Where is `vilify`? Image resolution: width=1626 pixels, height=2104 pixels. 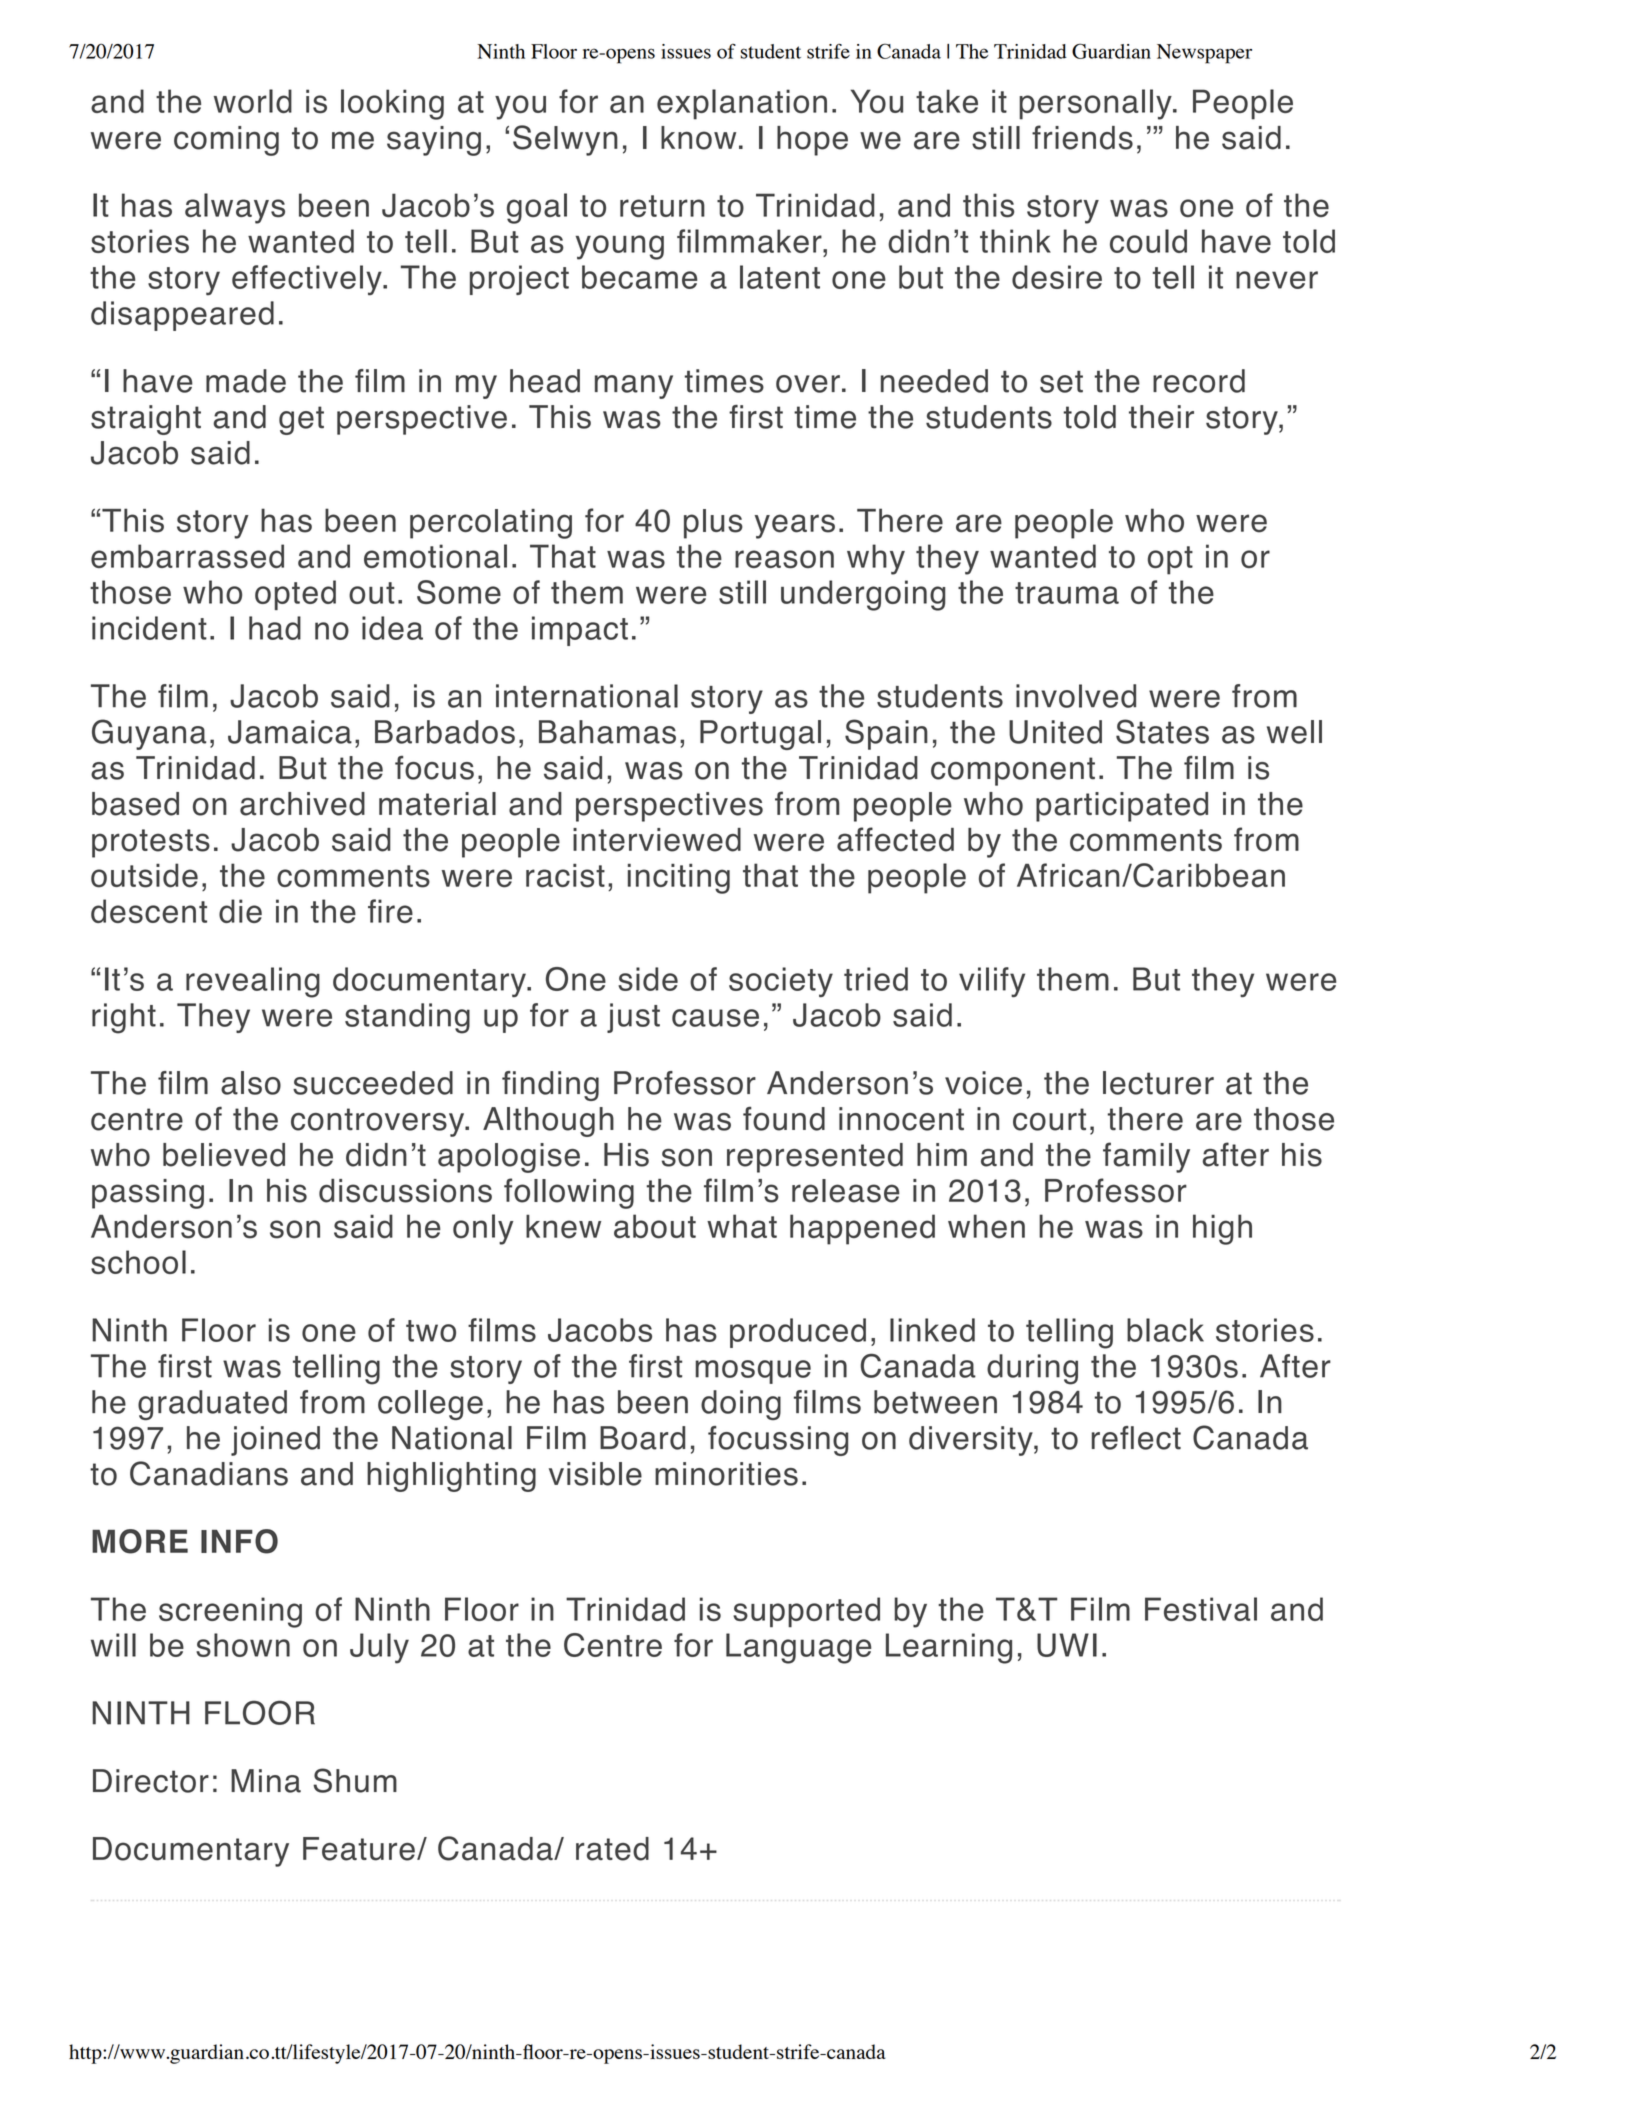 vilify is located at coordinates (992, 982).
